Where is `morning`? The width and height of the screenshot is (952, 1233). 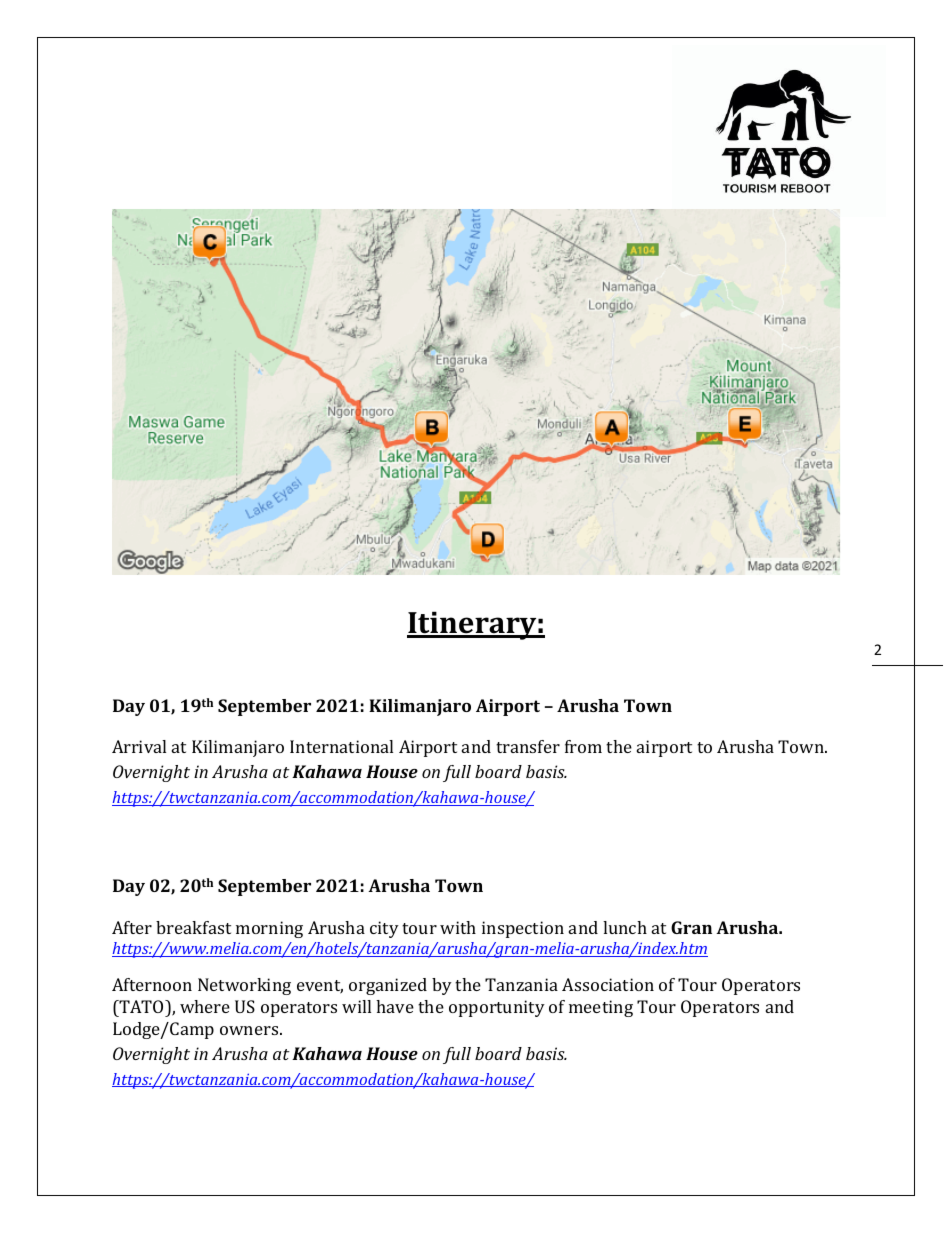 morning is located at coordinates (269, 929).
